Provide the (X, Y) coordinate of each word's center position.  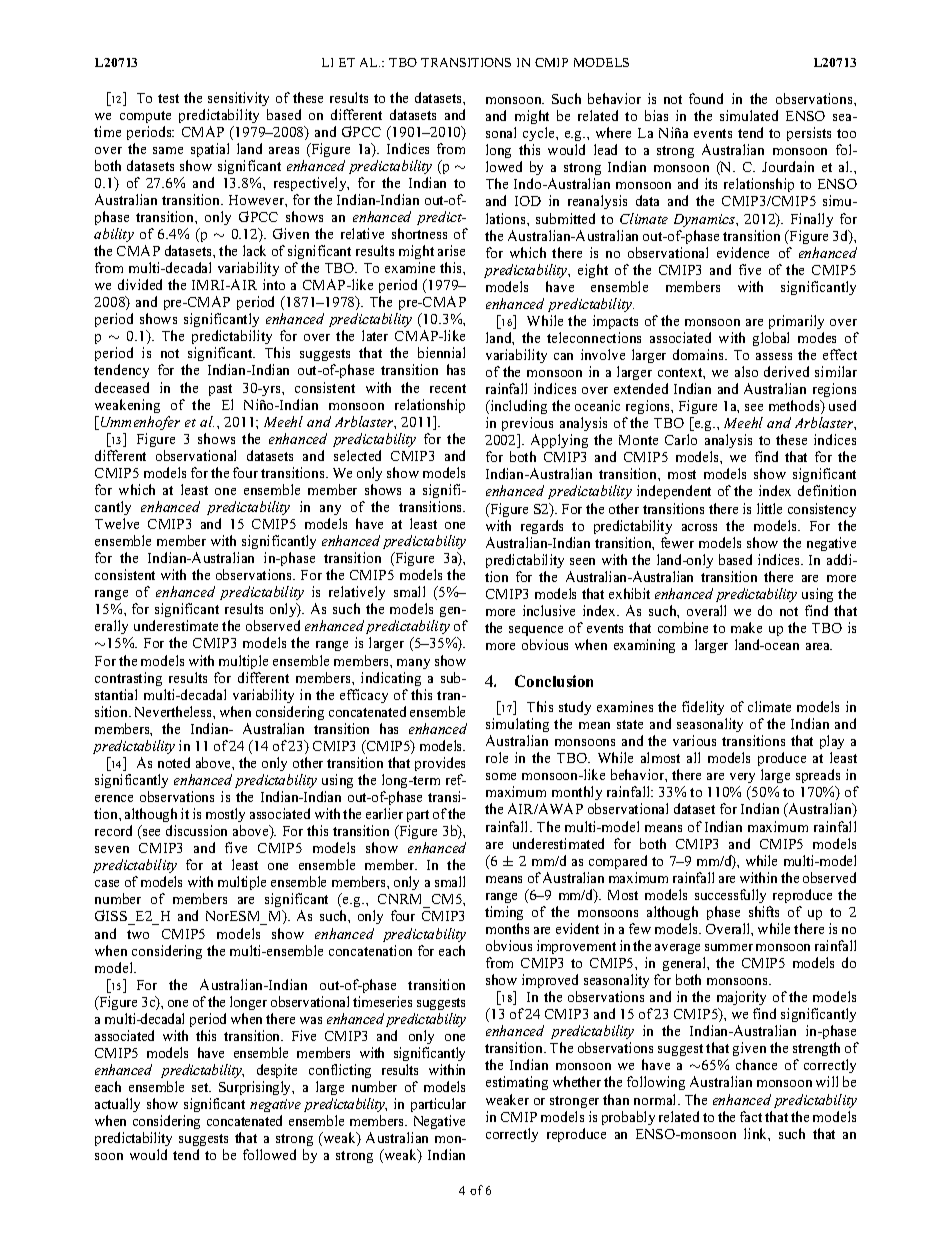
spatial (210, 150)
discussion (196, 830)
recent (448, 388)
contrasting (128, 679)
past (220, 390)
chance (756, 1064)
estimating (517, 1083)
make (746, 627)
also (746, 371)
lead (605, 149)
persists (809, 134)
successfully (730, 896)
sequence (536, 631)
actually (117, 1105)
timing (504, 913)
